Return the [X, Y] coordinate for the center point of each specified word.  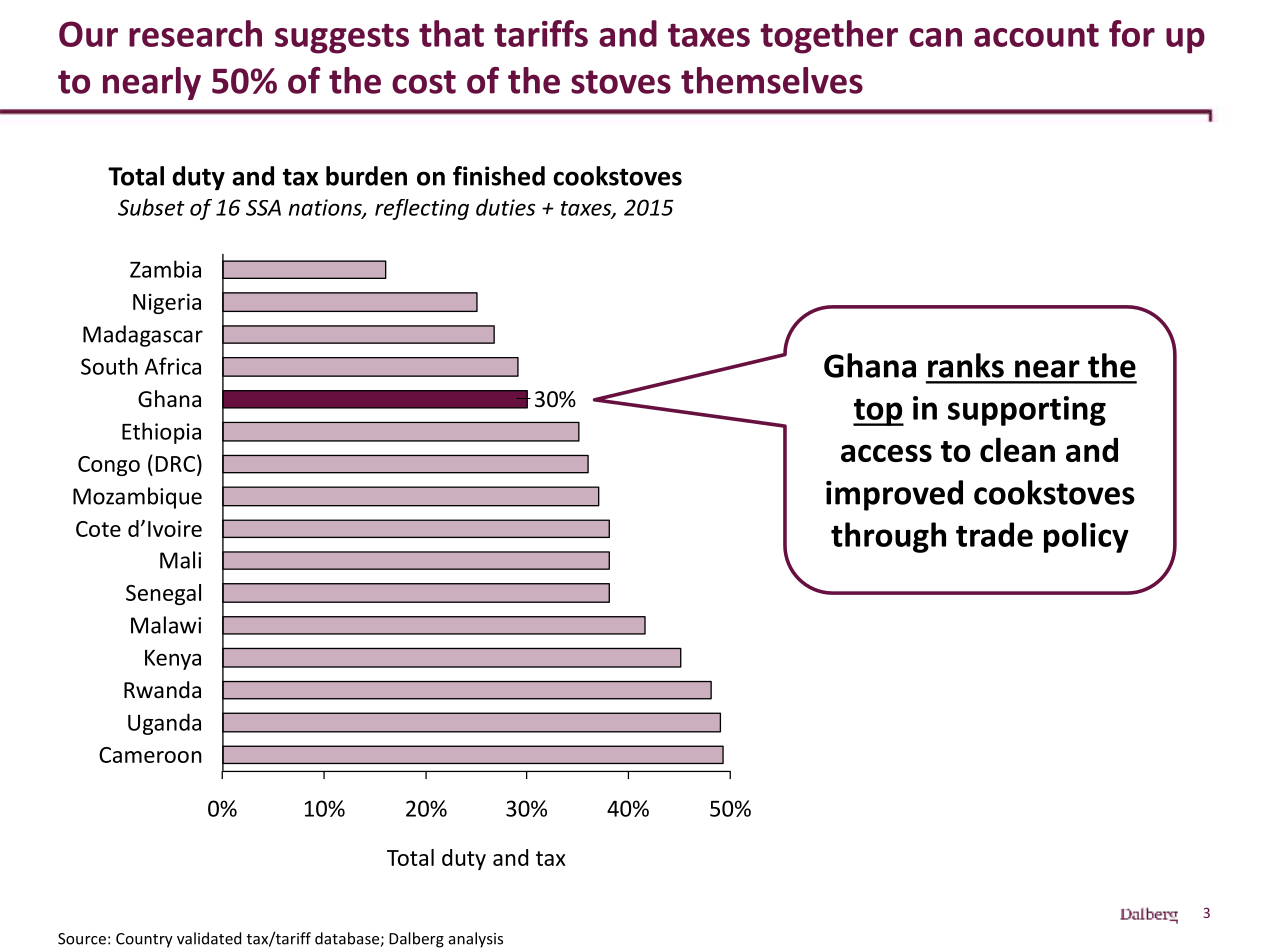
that [451, 33]
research [195, 33]
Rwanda [162, 690]
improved [894, 495]
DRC [175, 464]
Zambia [165, 269]
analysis [476, 940]
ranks [966, 365]
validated [209, 938]
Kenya [173, 660]
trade [994, 534]
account [1036, 35]
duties [505, 207]
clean [1017, 449]
